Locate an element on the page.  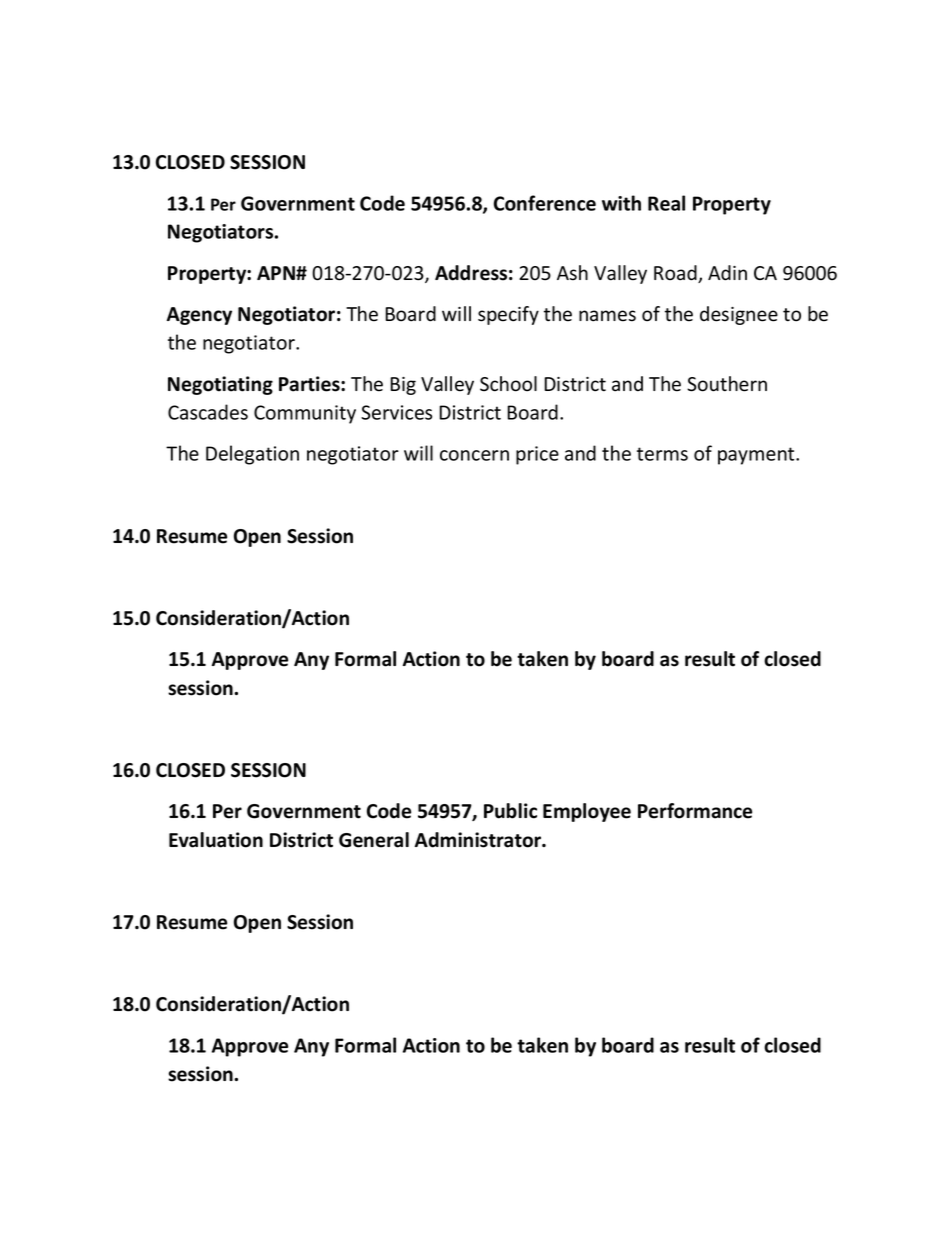
School is located at coordinates (508, 384).
